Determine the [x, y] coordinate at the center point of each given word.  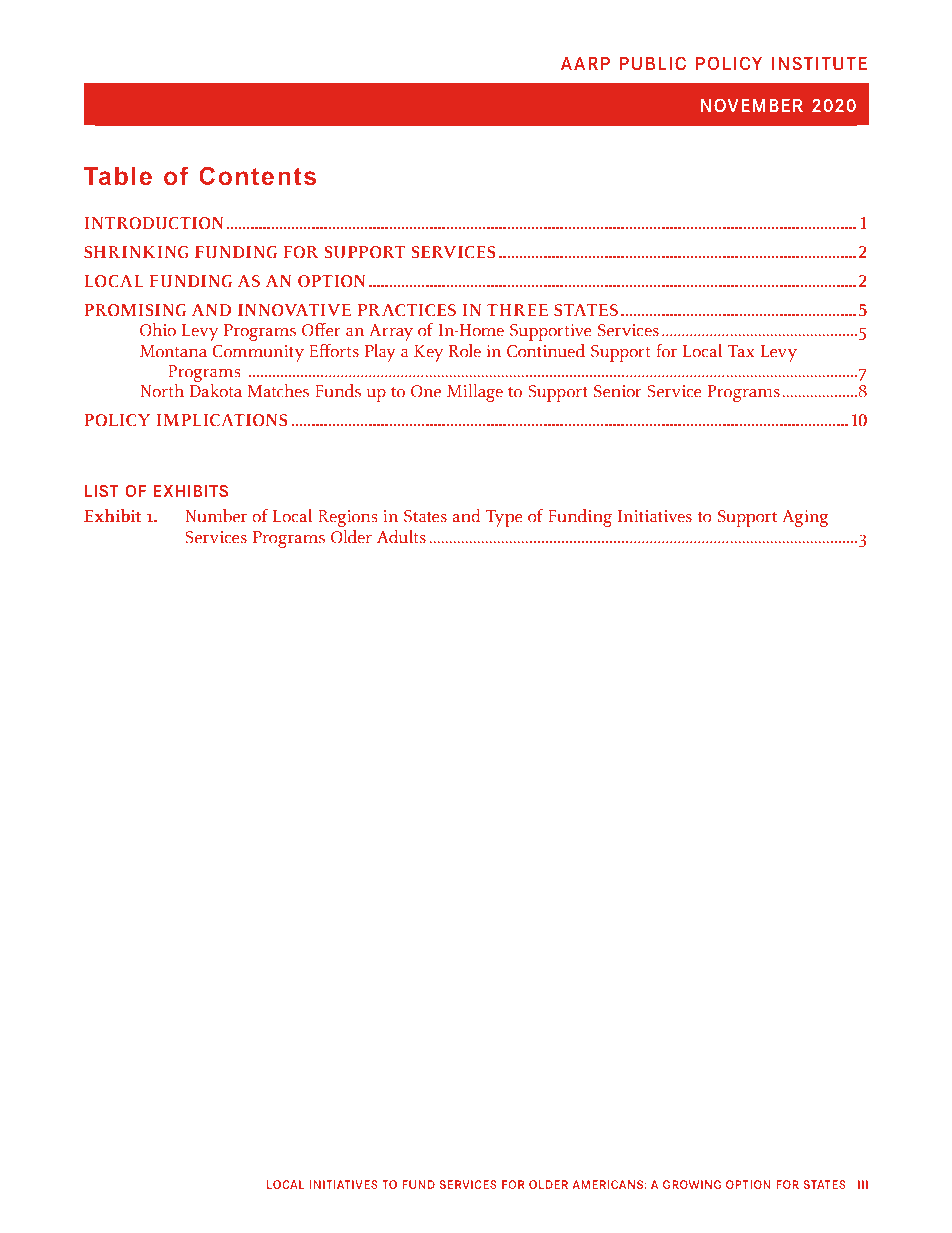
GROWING [691, 1184]
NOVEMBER [752, 105]
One [426, 391]
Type [504, 518]
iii [863, 1184]
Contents [257, 176]
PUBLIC [653, 63]
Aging [805, 518]
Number [216, 516]
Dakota [216, 391]
